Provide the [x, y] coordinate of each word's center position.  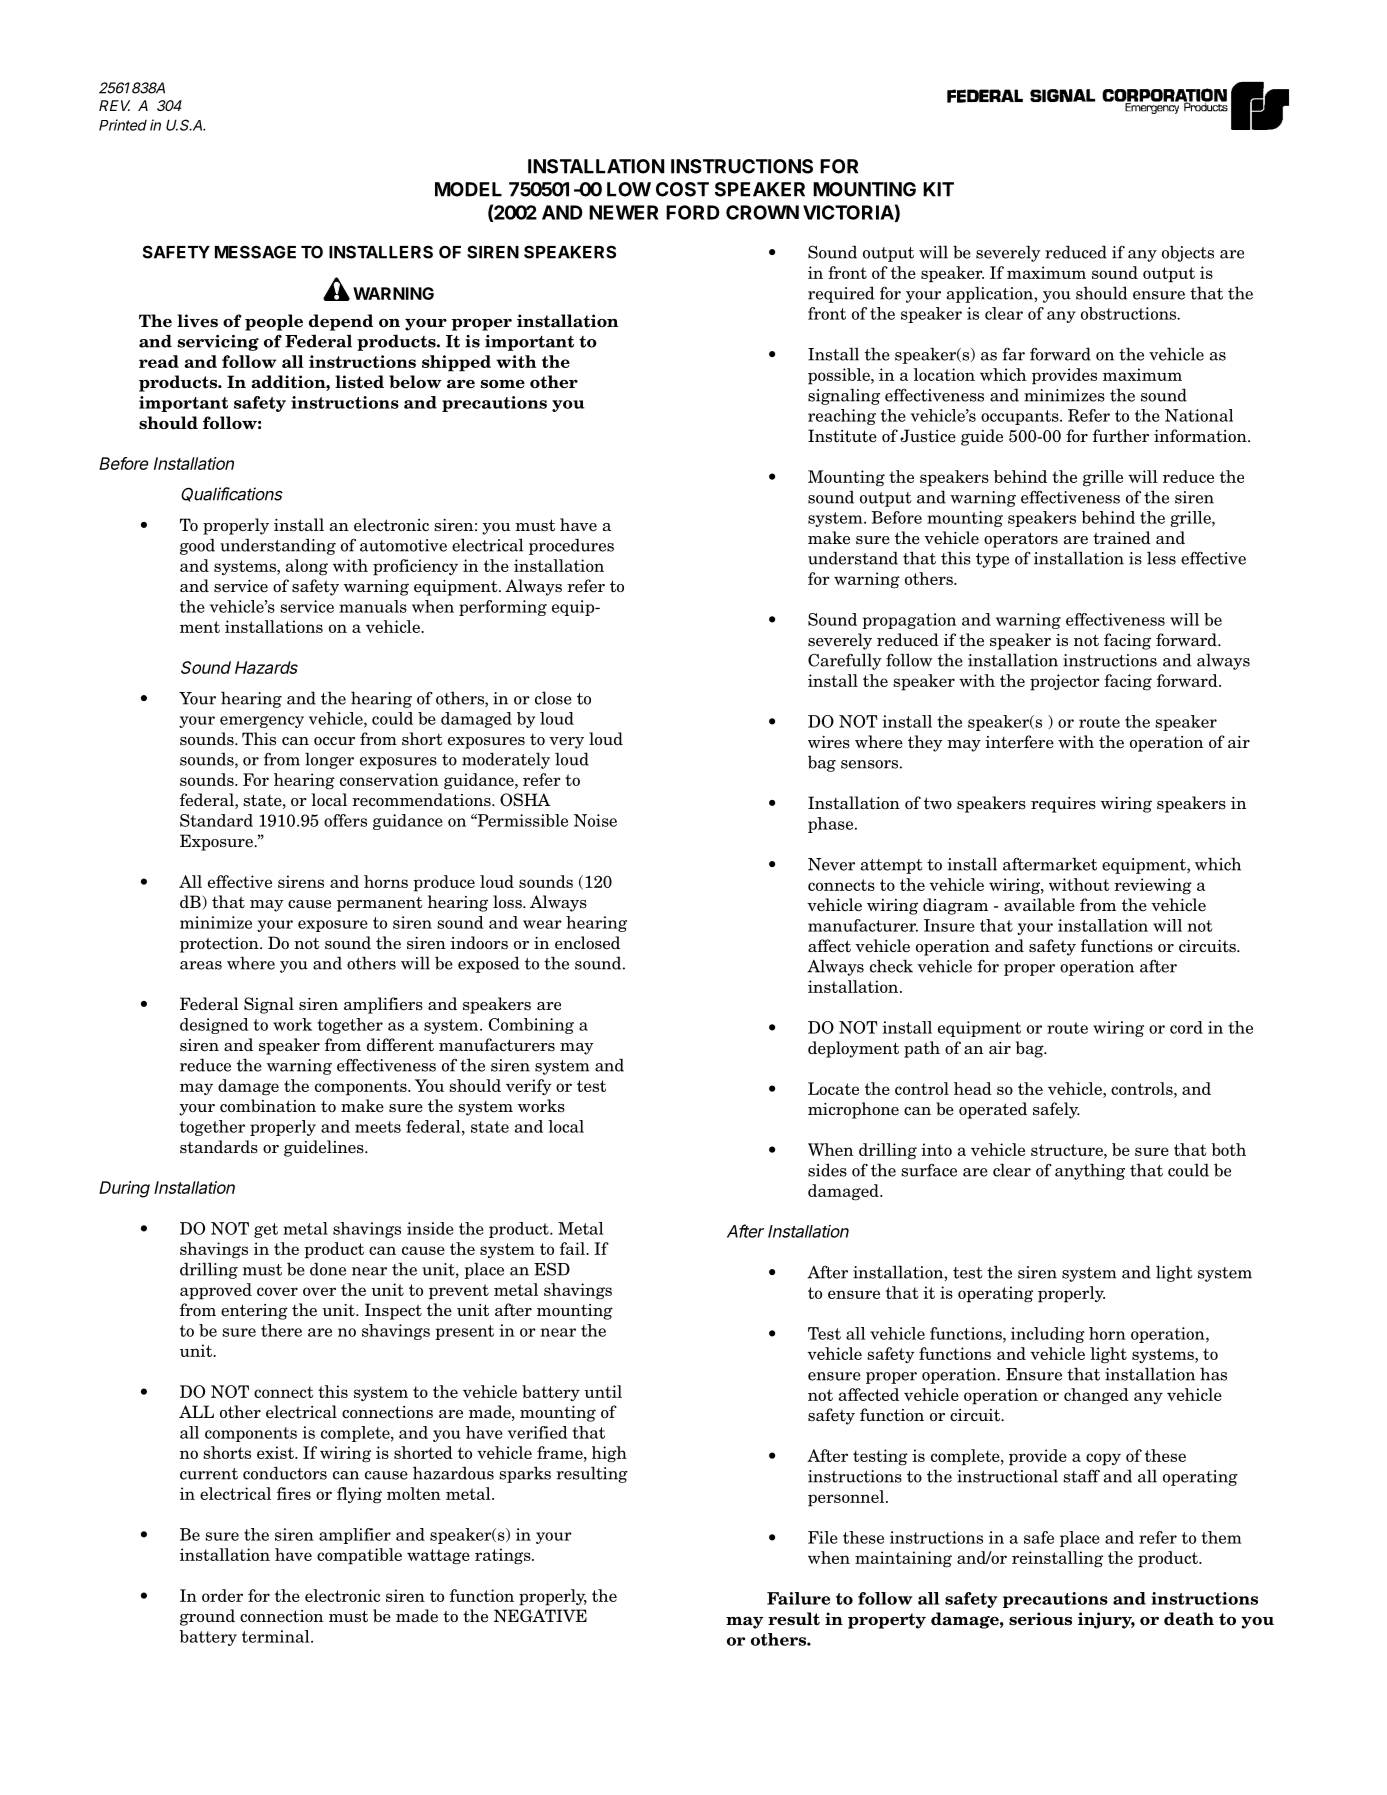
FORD [693, 212]
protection [220, 945]
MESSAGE [255, 252]
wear [542, 924]
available [1039, 904]
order [222, 1595]
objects [1188, 253]
